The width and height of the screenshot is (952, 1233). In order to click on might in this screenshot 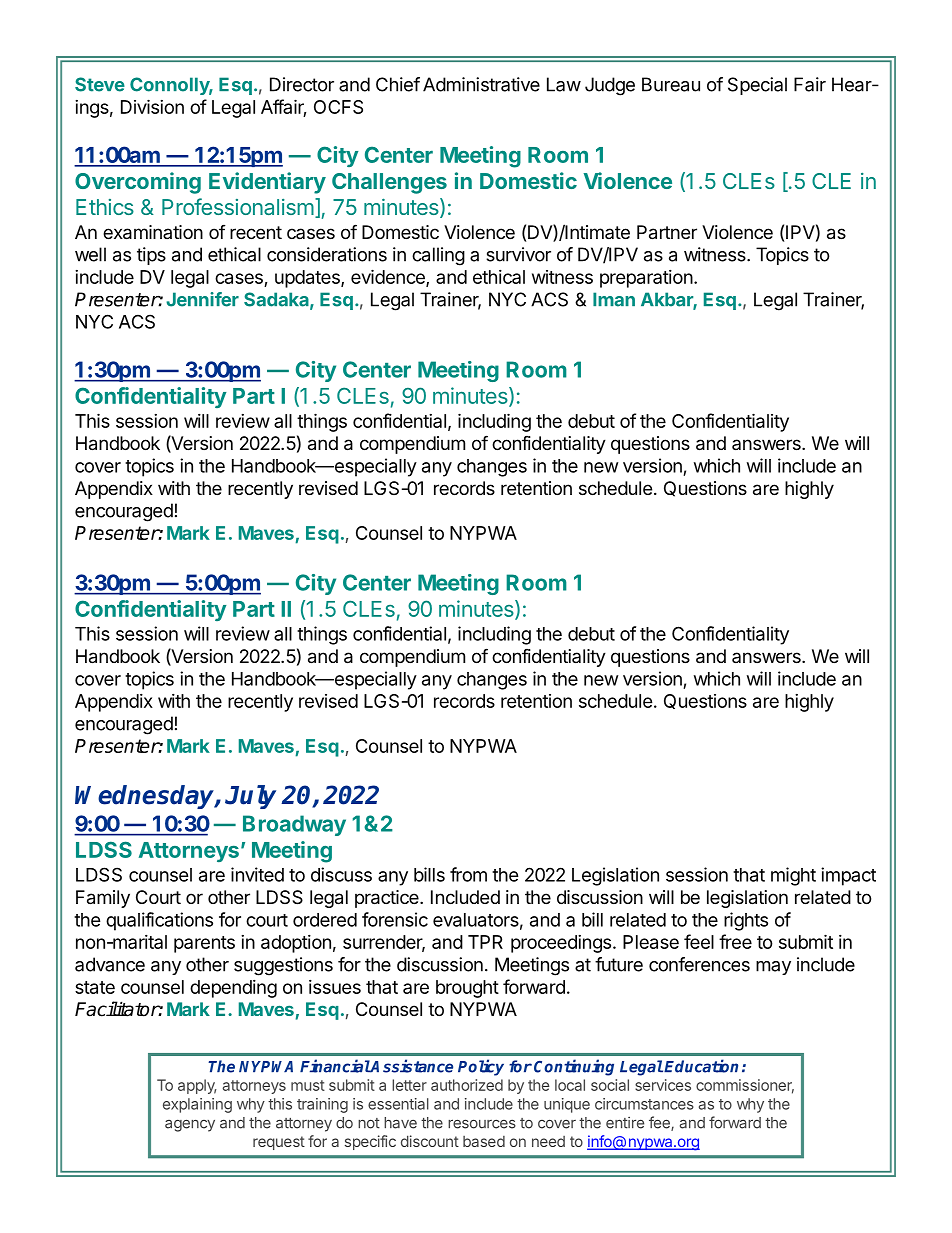, I will do `click(793, 876)`.
